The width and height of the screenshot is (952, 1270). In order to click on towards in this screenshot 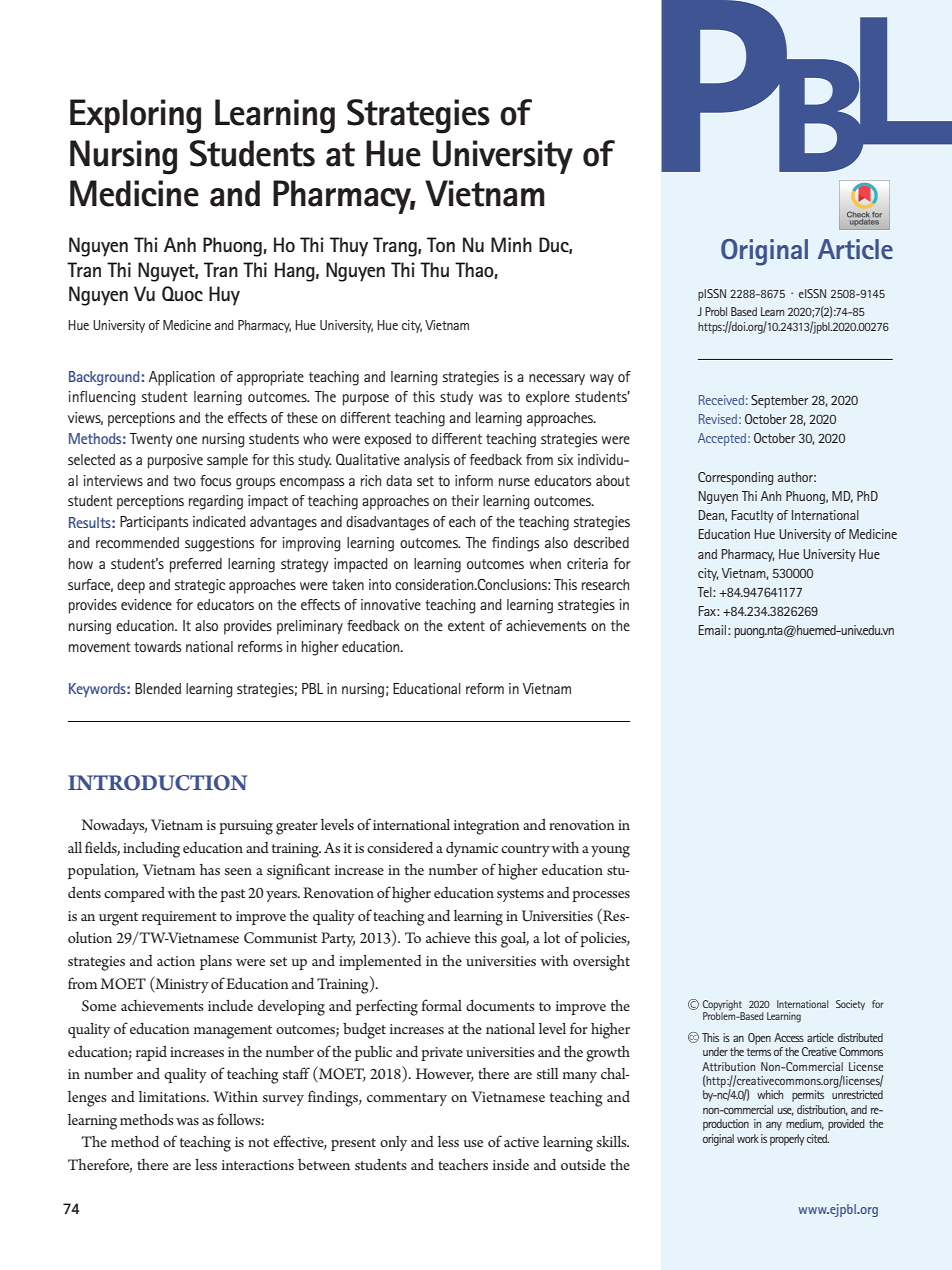, I will do `click(157, 646)`.
